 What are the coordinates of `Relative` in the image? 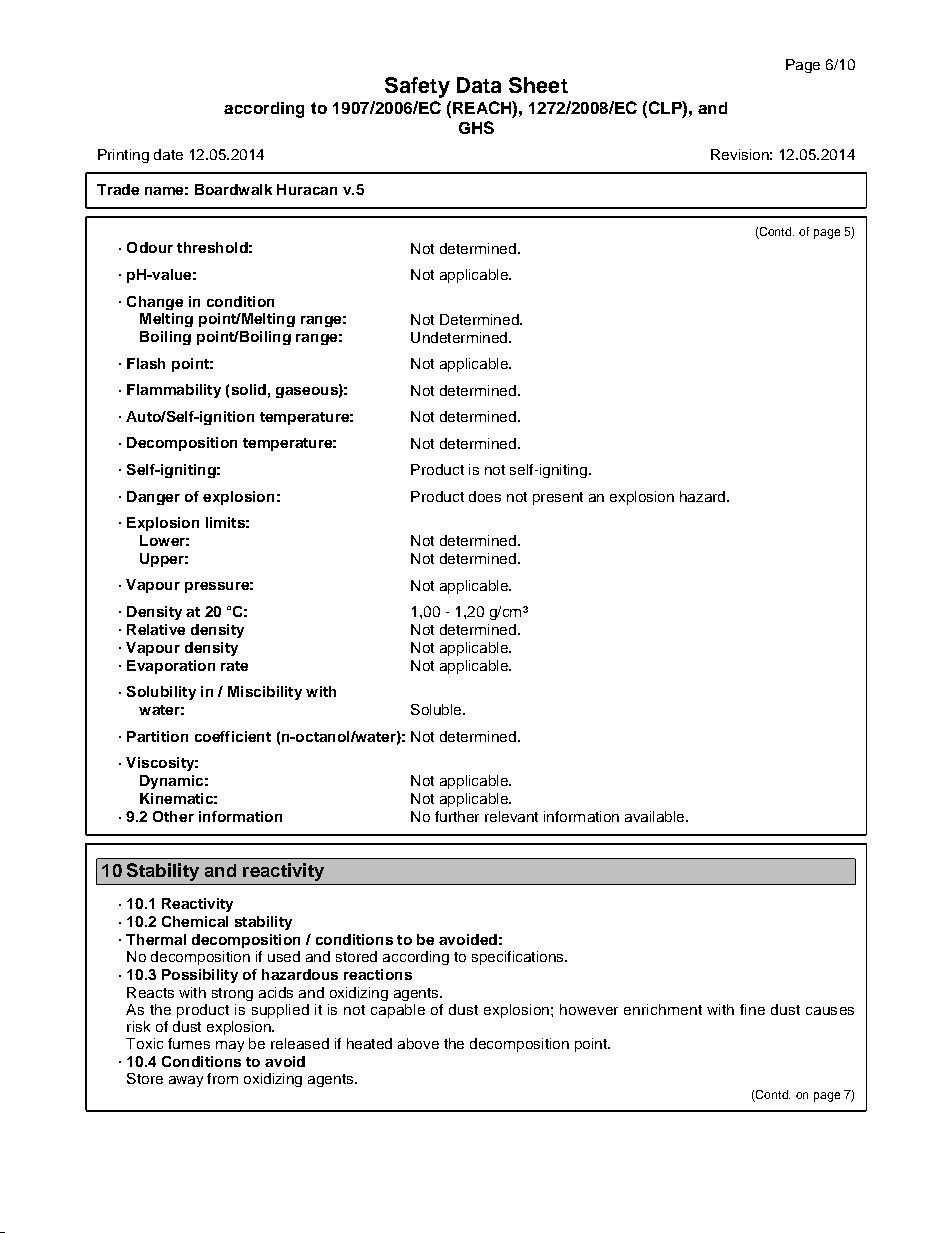 It's located at (156, 629).
